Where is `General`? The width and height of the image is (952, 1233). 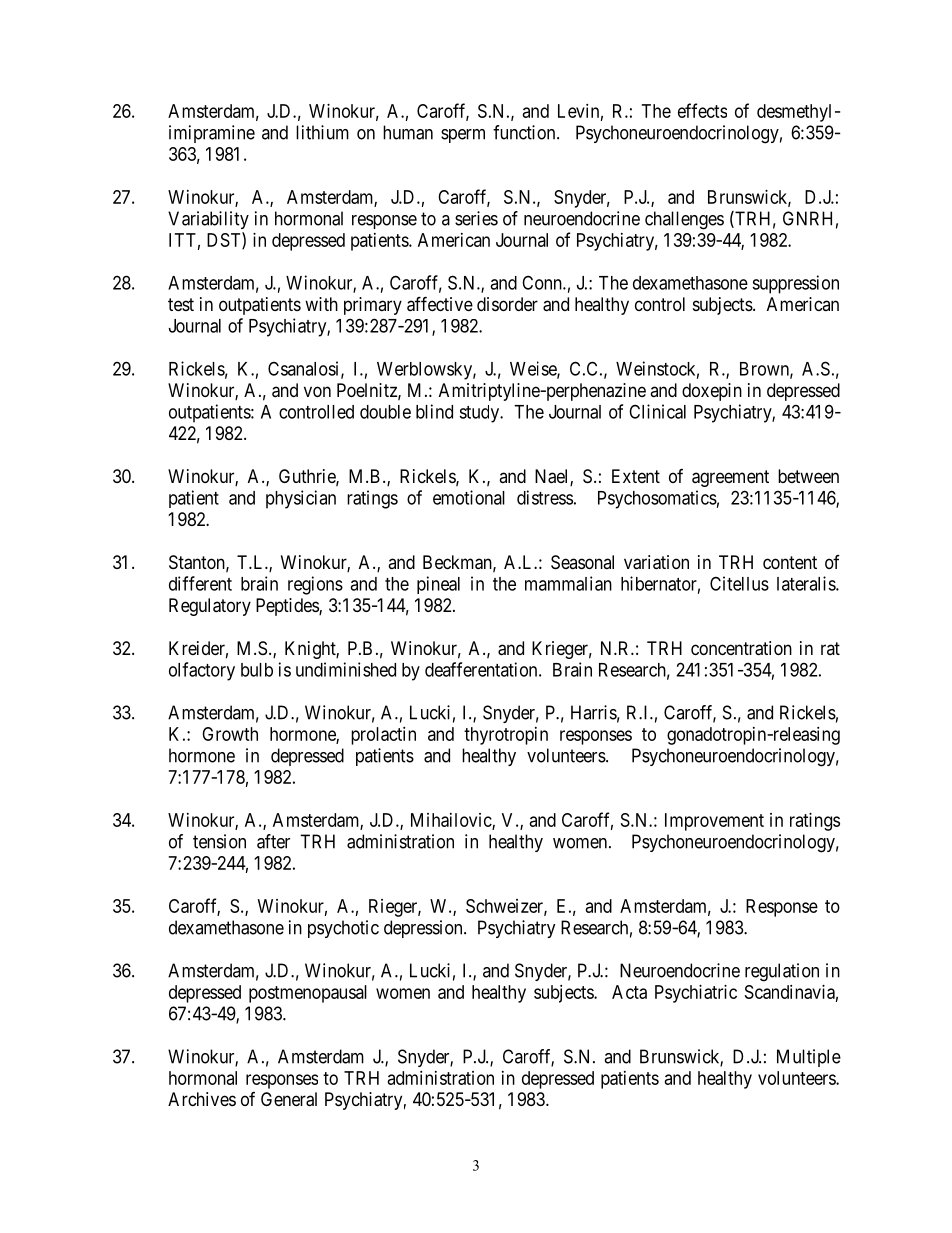
General is located at coordinates (289, 1099).
